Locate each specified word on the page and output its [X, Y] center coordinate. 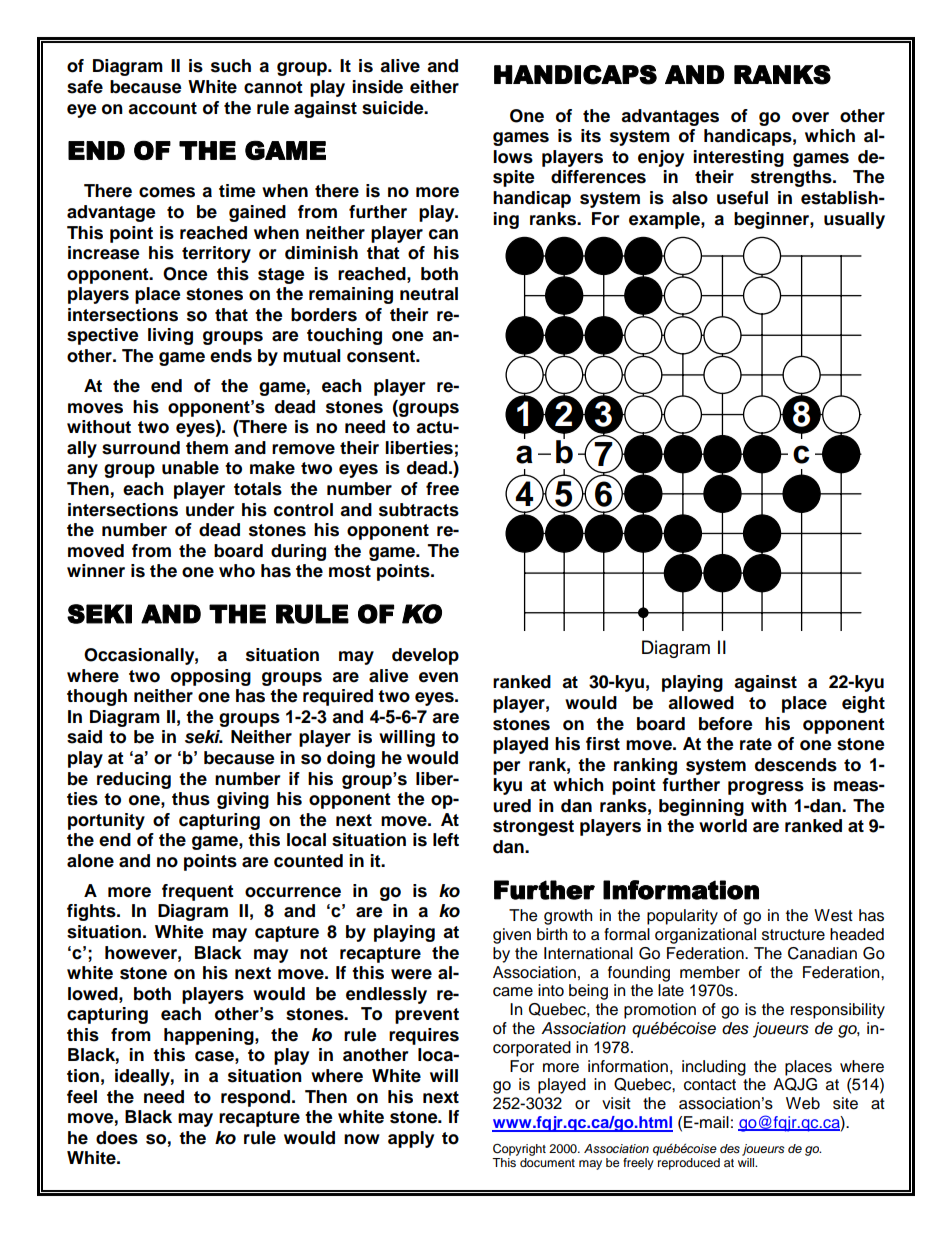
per [507, 768]
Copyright [519, 1149]
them [207, 448]
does [117, 1138]
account [162, 108]
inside [377, 87]
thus [191, 799]
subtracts [419, 510]
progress [766, 788]
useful [742, 198]
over [810, 117]
